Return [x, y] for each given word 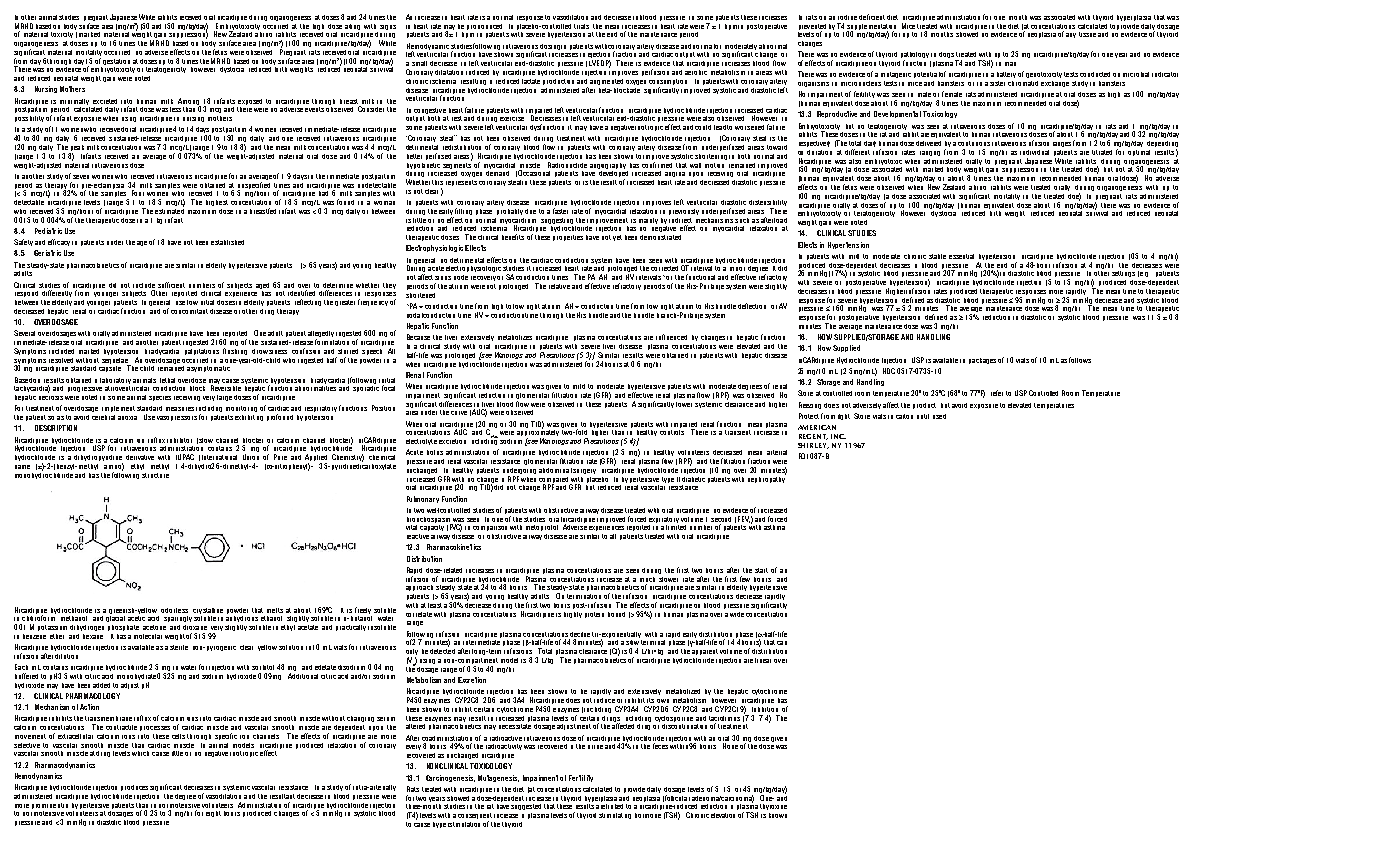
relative [559, 286]
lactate [531, 81]
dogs [947, 56]
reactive [418, 536]
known [778, 815]
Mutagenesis [498, 778]
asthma [774, 527]
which [140, 753]
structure [155, 475]
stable [937, 256]
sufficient [171, 285]
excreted [105, 101]
